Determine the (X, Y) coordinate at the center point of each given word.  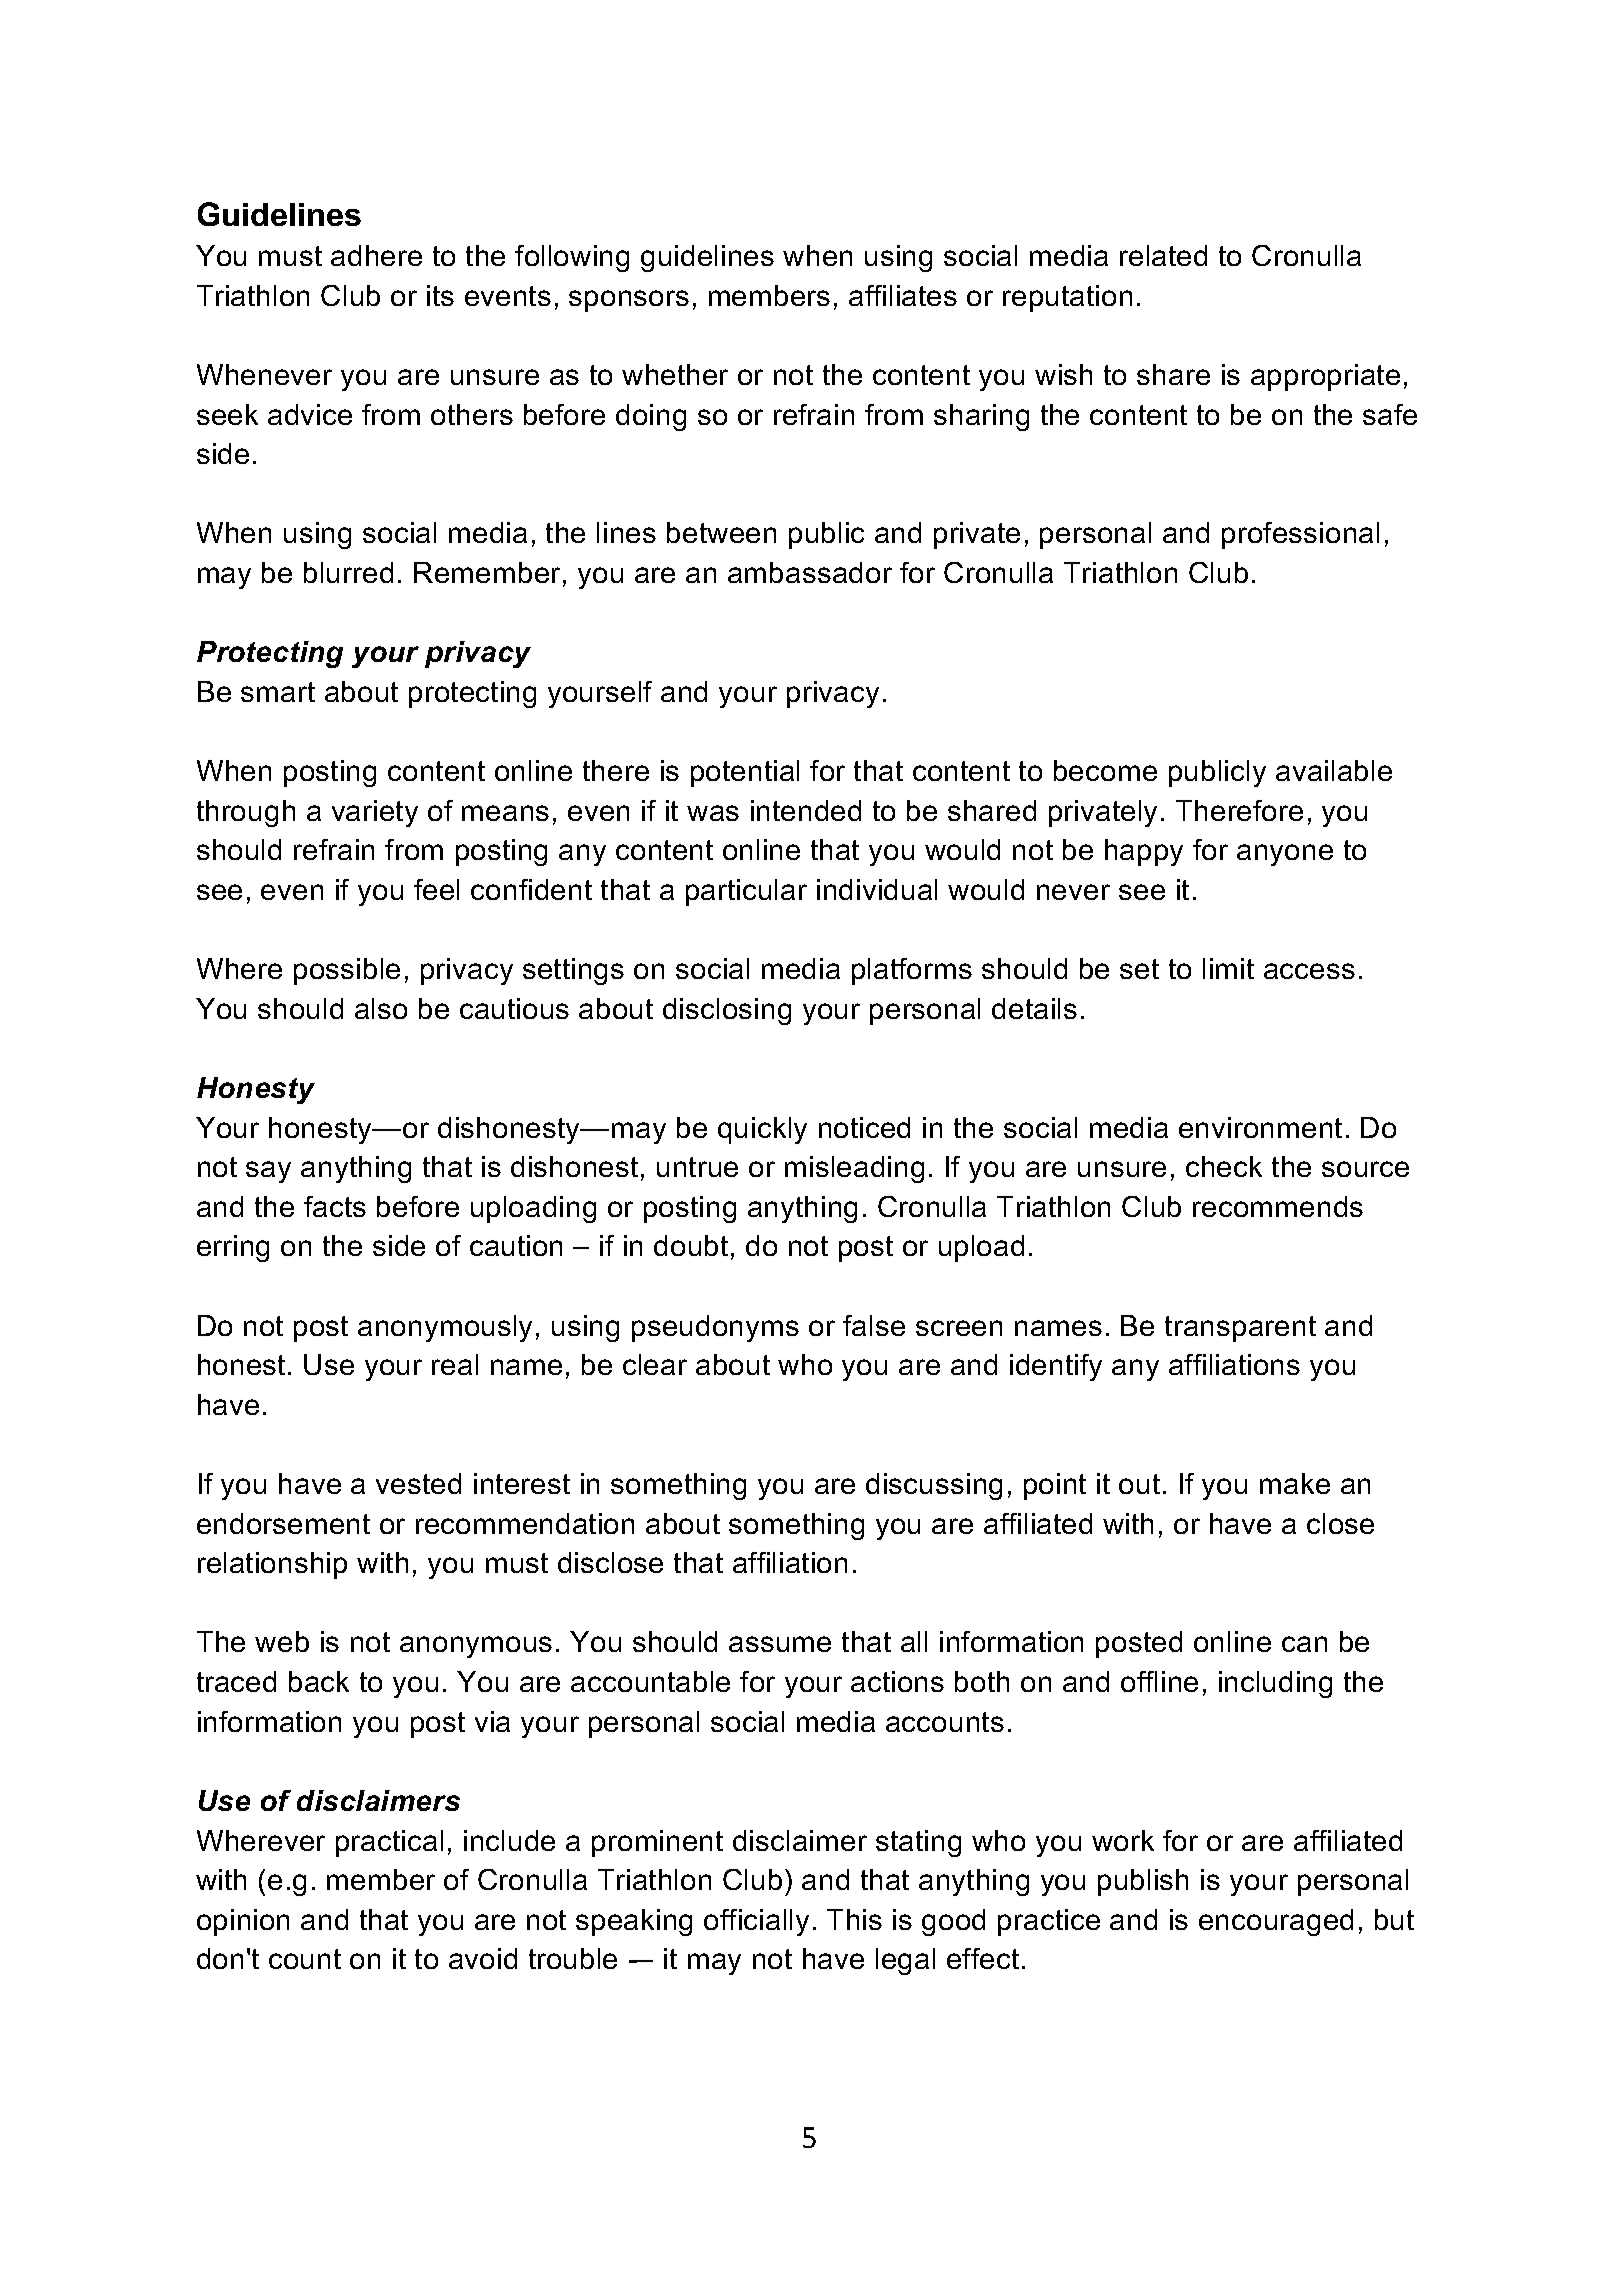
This (854, 1919)
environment (1260, 1127)
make (1295, 1483)
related (1163, 255)
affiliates (903, 295)
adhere (376, 255)
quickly (762, 1130)
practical (389, 1843)
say (268, 1172)
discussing (934, 1486)
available (1334, 770)
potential (745, 773)
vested (418, 1483)
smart (278, 692)
